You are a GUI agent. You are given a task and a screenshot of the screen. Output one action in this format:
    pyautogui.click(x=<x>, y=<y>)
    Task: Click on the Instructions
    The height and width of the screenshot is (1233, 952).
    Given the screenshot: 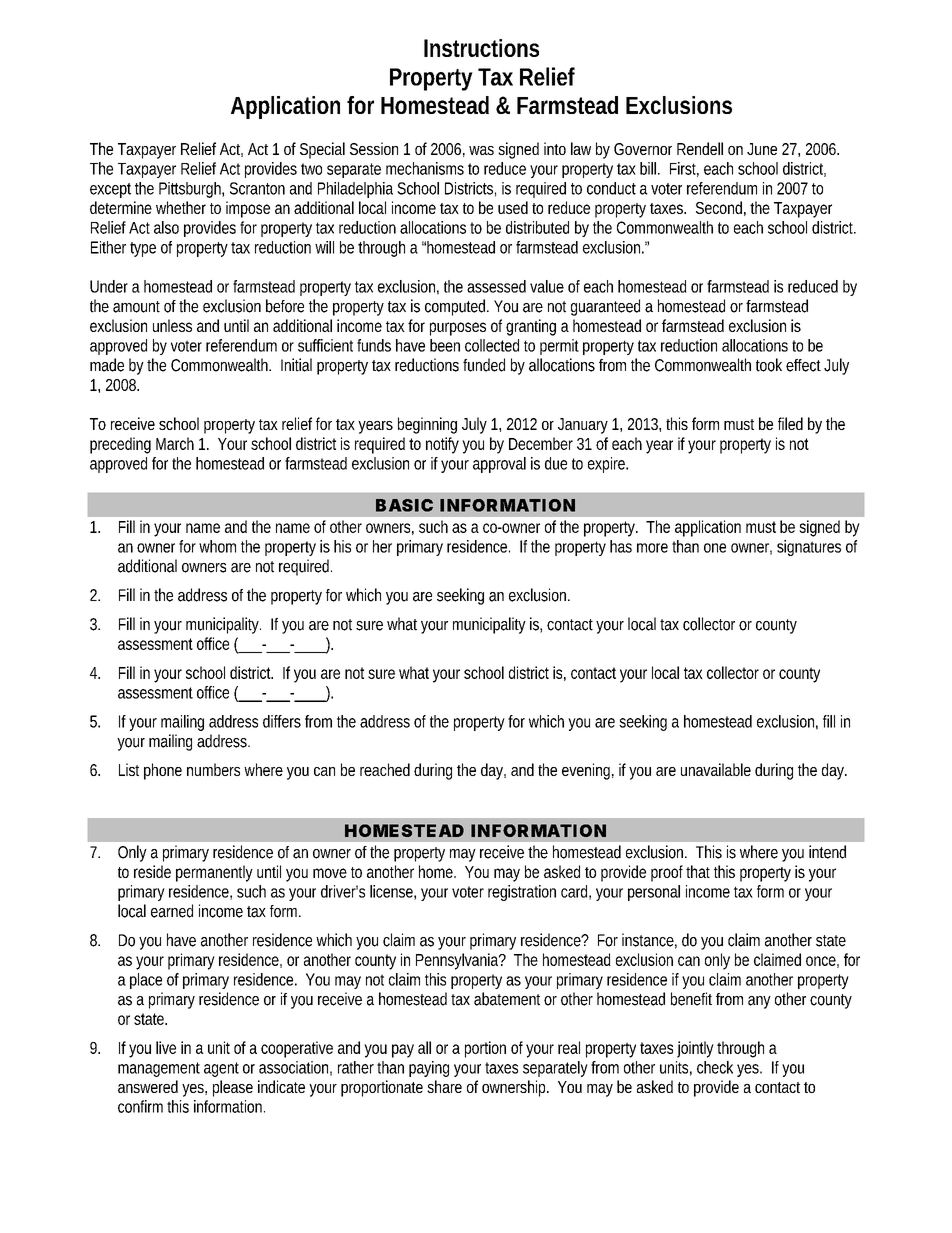 What is the action you would take?
    pyautogui.click(x=481, y=48)
